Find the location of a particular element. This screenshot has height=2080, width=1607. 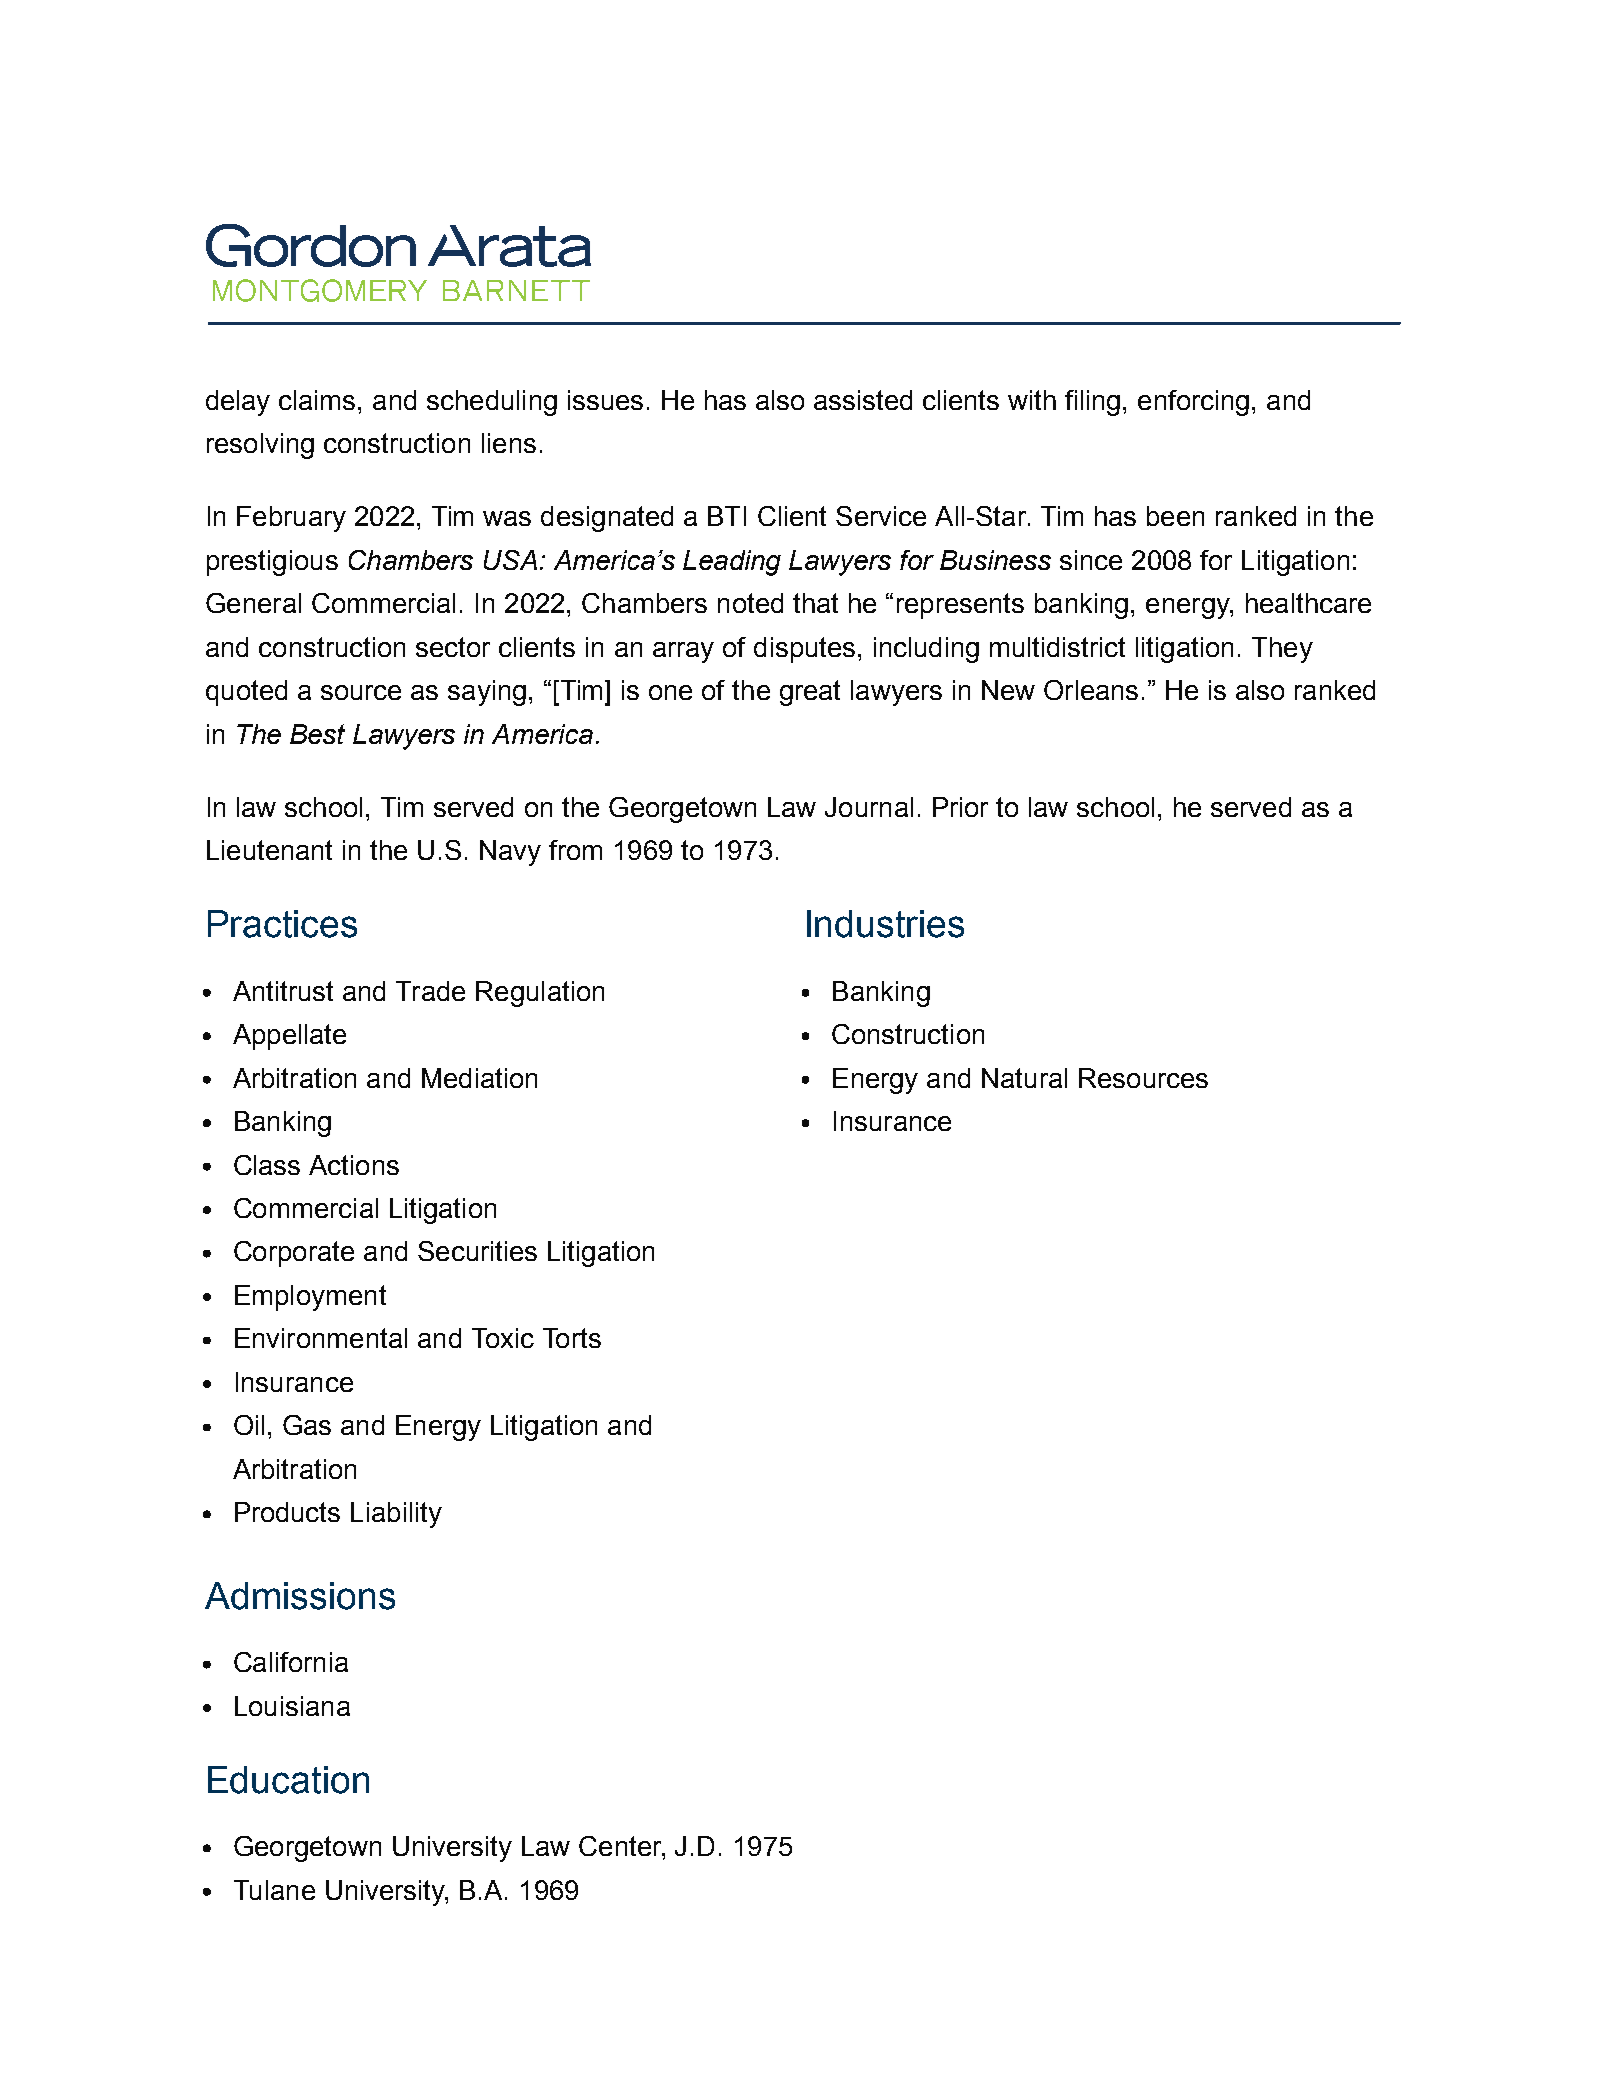

Torts is located at coordinates (572, 1338).
